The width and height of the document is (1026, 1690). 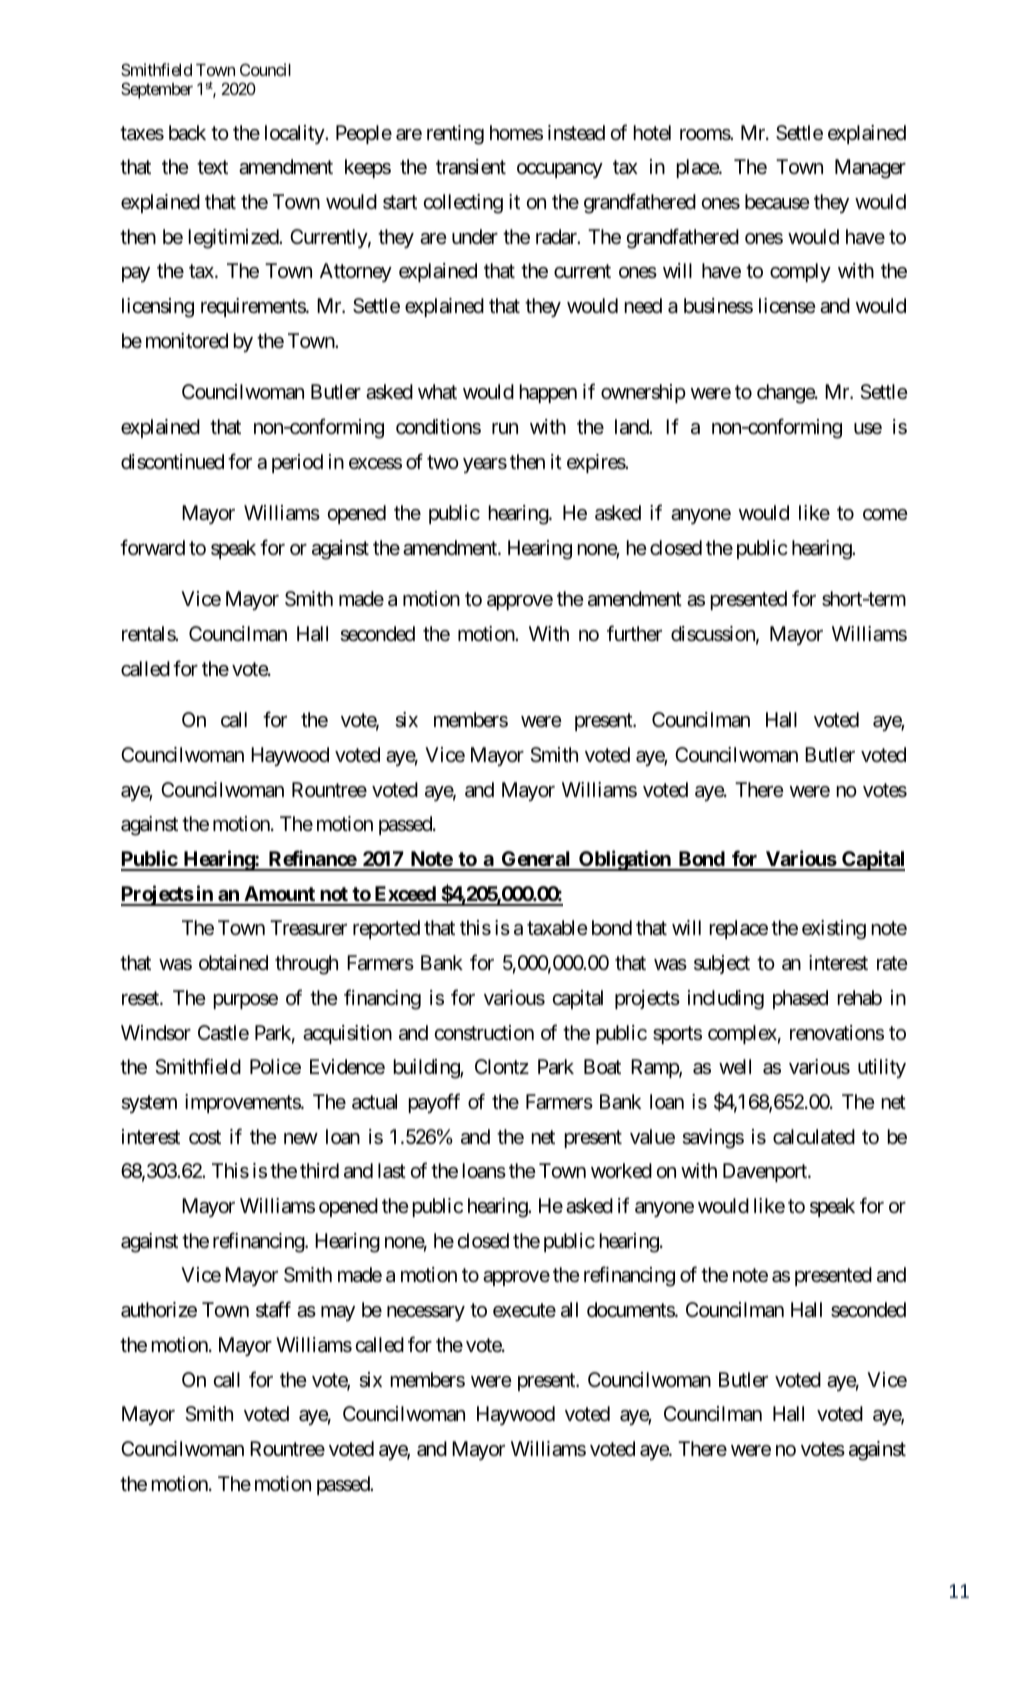 I want to click on back, so click(x=187, y=133).
